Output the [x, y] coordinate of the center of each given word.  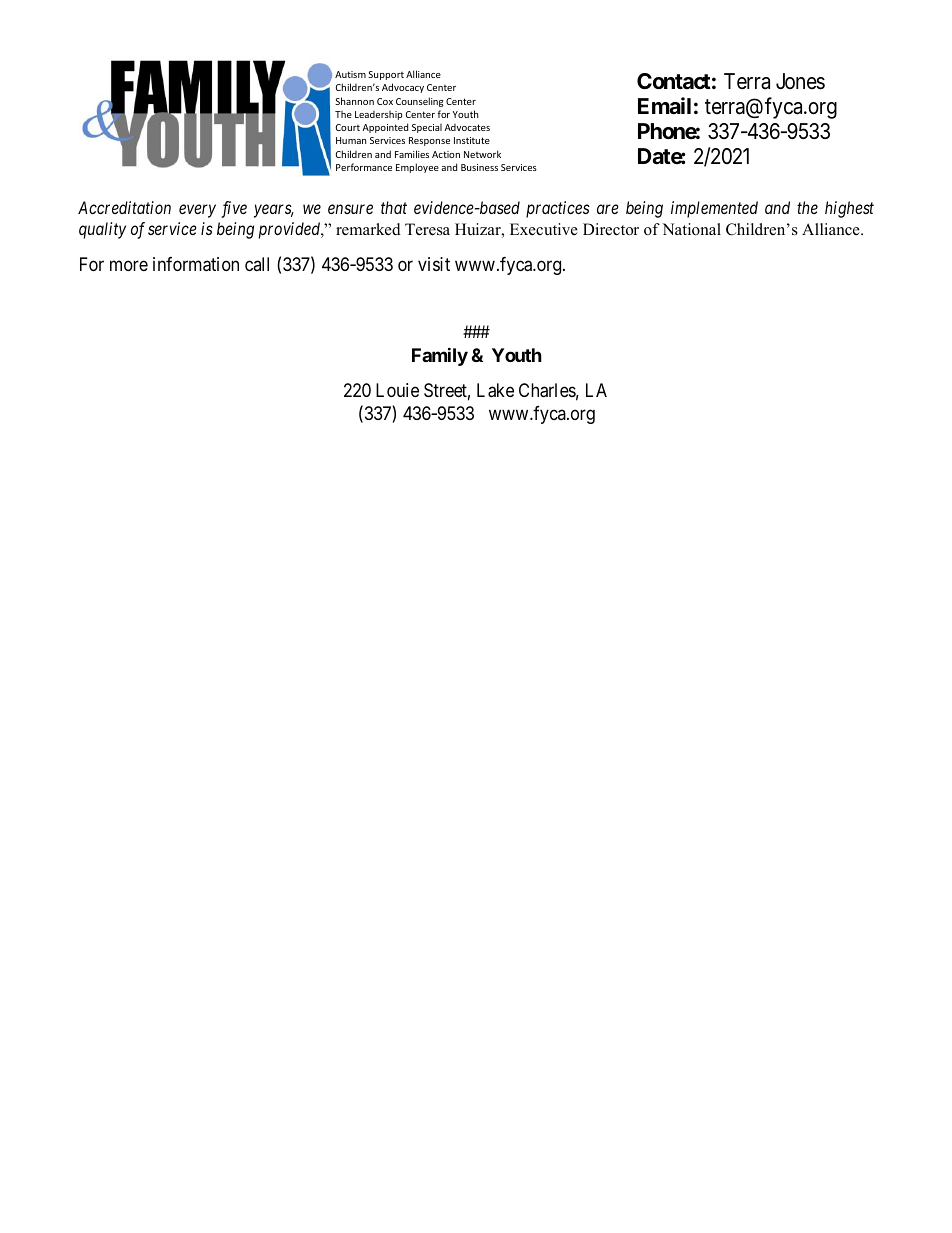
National [691, 229]
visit [434, 264]
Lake [495, 390]
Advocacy [403, 88]
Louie [397, 390]
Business [479, 167]
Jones [800, 81]
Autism [350, 74]
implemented [714, 209]
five [234, 209]
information [196, 264]
